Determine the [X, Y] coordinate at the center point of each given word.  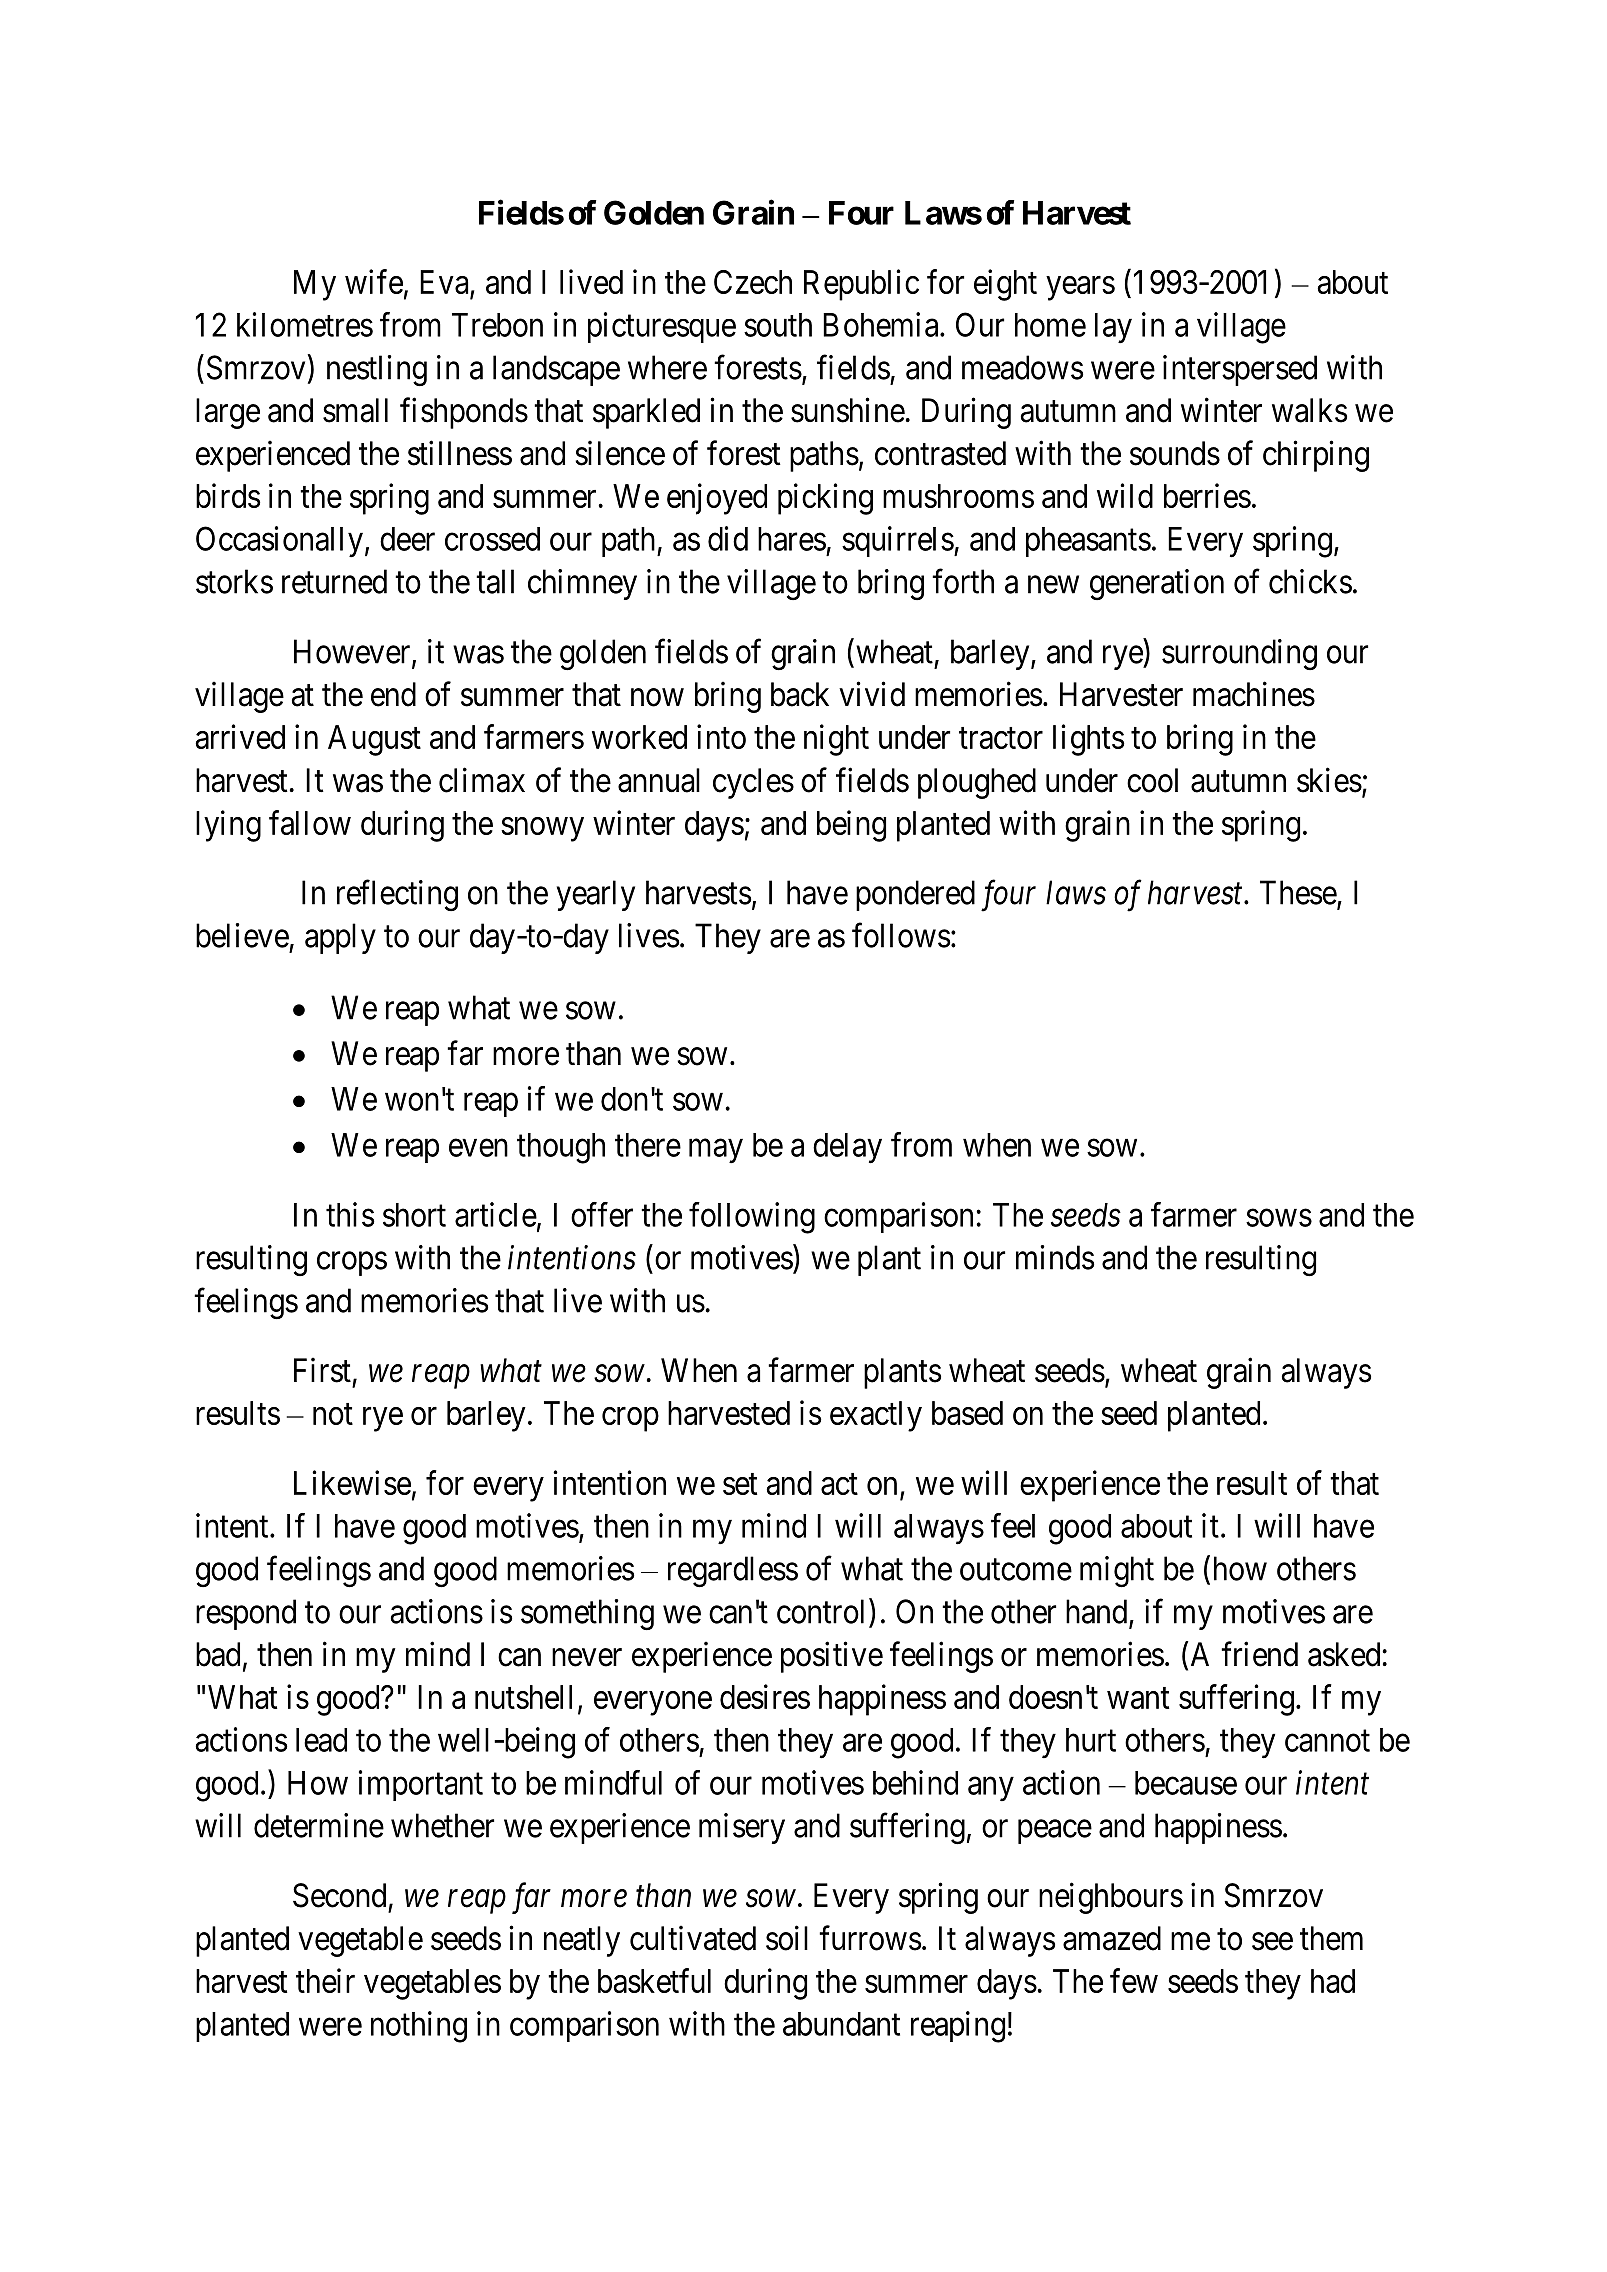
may [716, 1151]
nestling [377, 370]
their [325, 1980]
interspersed [1240, 370]
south [778, 325]
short [414, 1215]
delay [847, 1148]
